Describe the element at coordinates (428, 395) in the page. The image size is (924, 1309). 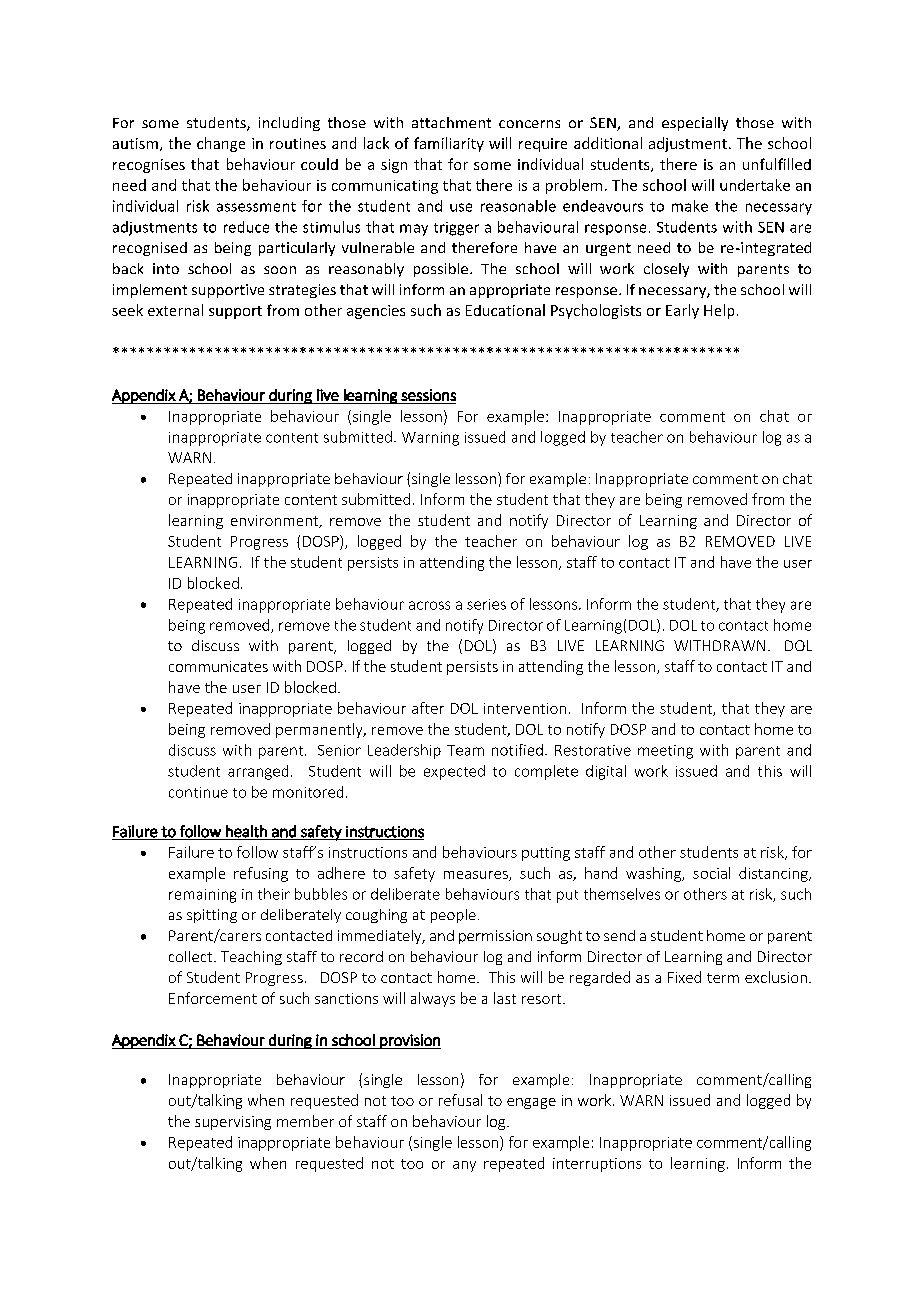
I see `sessions` at that location.
